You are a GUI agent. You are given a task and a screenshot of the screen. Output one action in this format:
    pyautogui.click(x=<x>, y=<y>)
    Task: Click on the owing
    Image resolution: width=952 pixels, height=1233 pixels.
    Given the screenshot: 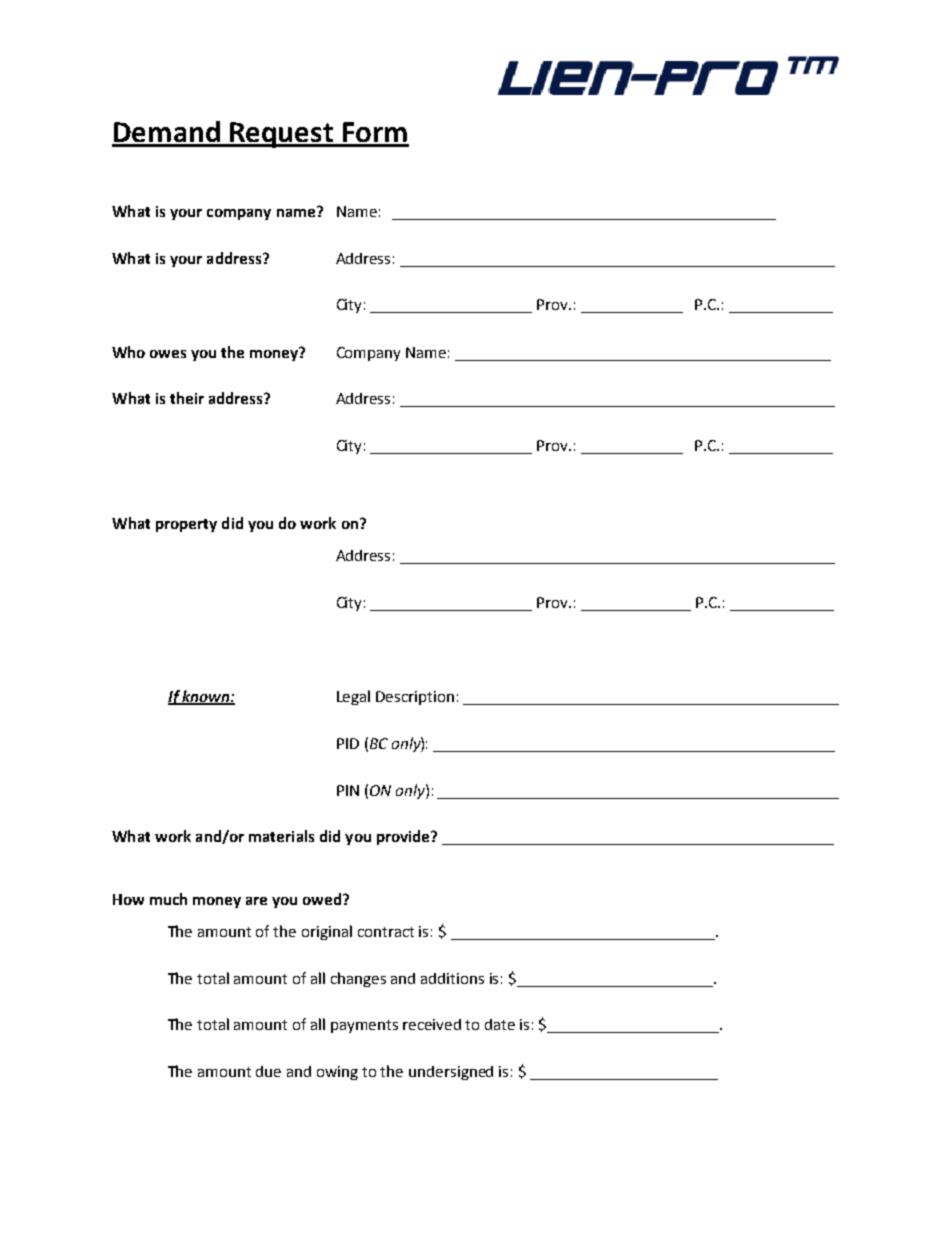 What is the action you would take?
    pyautogui.click(x=337, y=1073)
